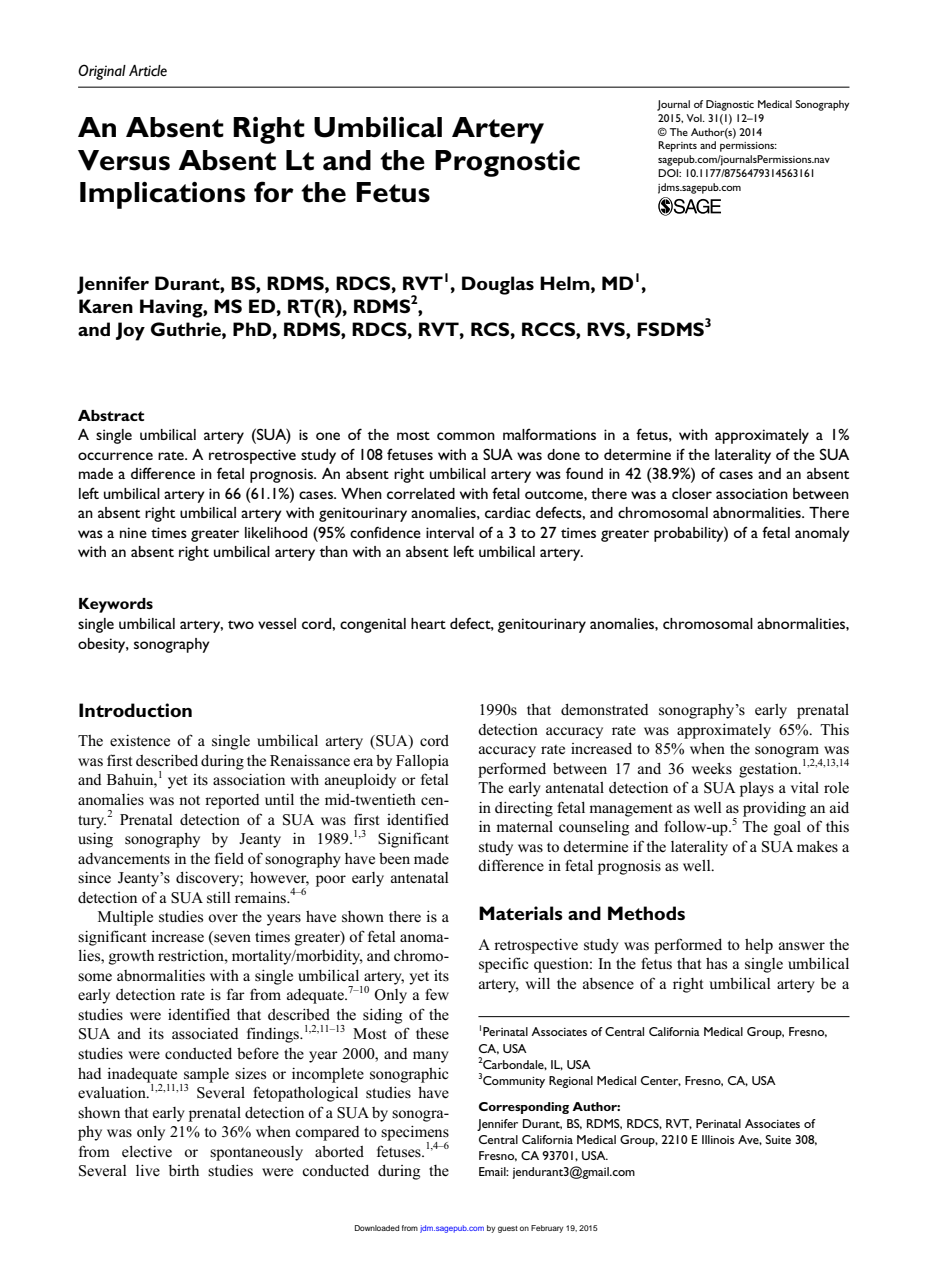  Describe the element at coordinates (184, 1170) in the screenshot. I see `birth` at that location.
